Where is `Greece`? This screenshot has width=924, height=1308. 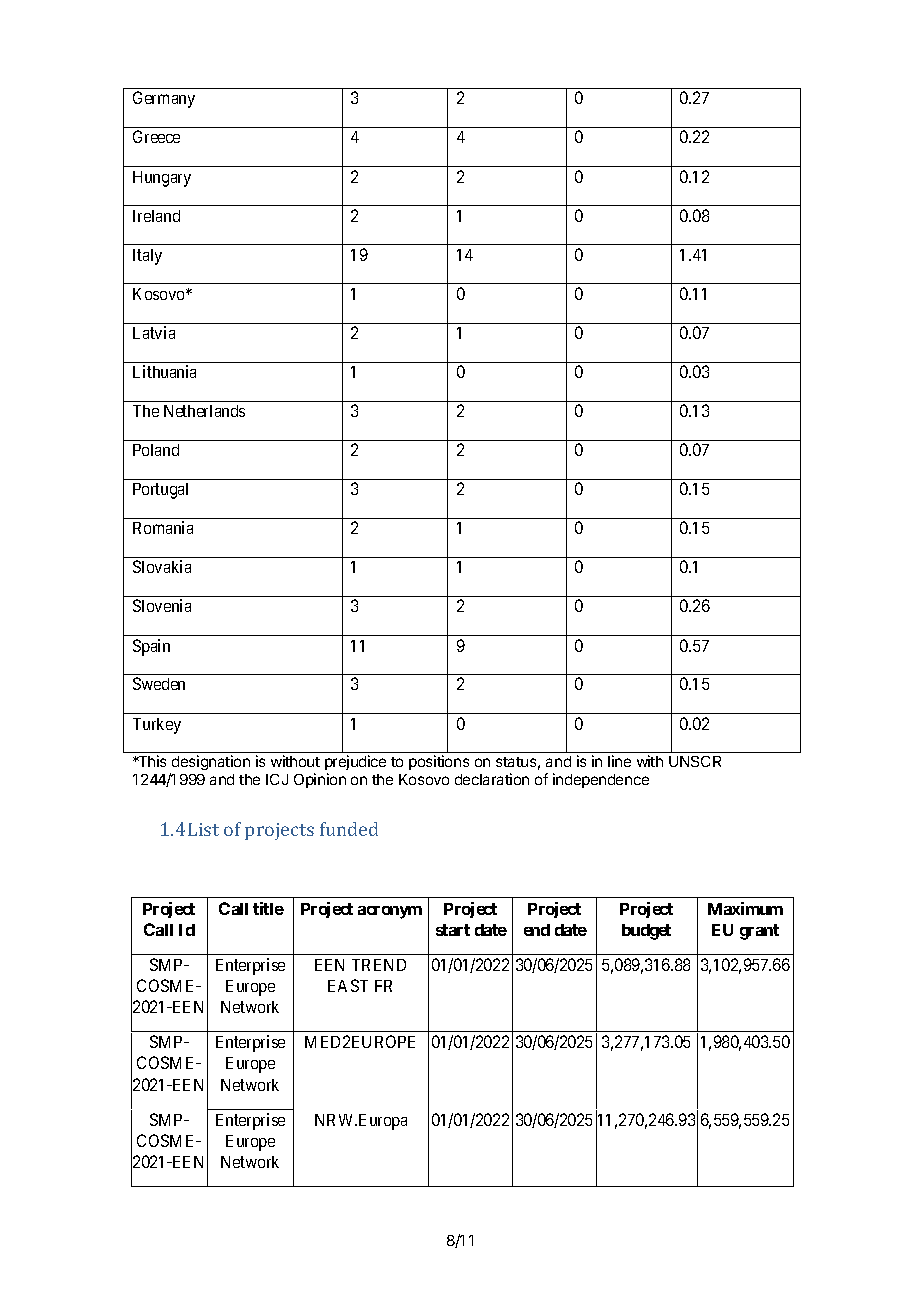
Greece is located at coordinates (156, 136).
